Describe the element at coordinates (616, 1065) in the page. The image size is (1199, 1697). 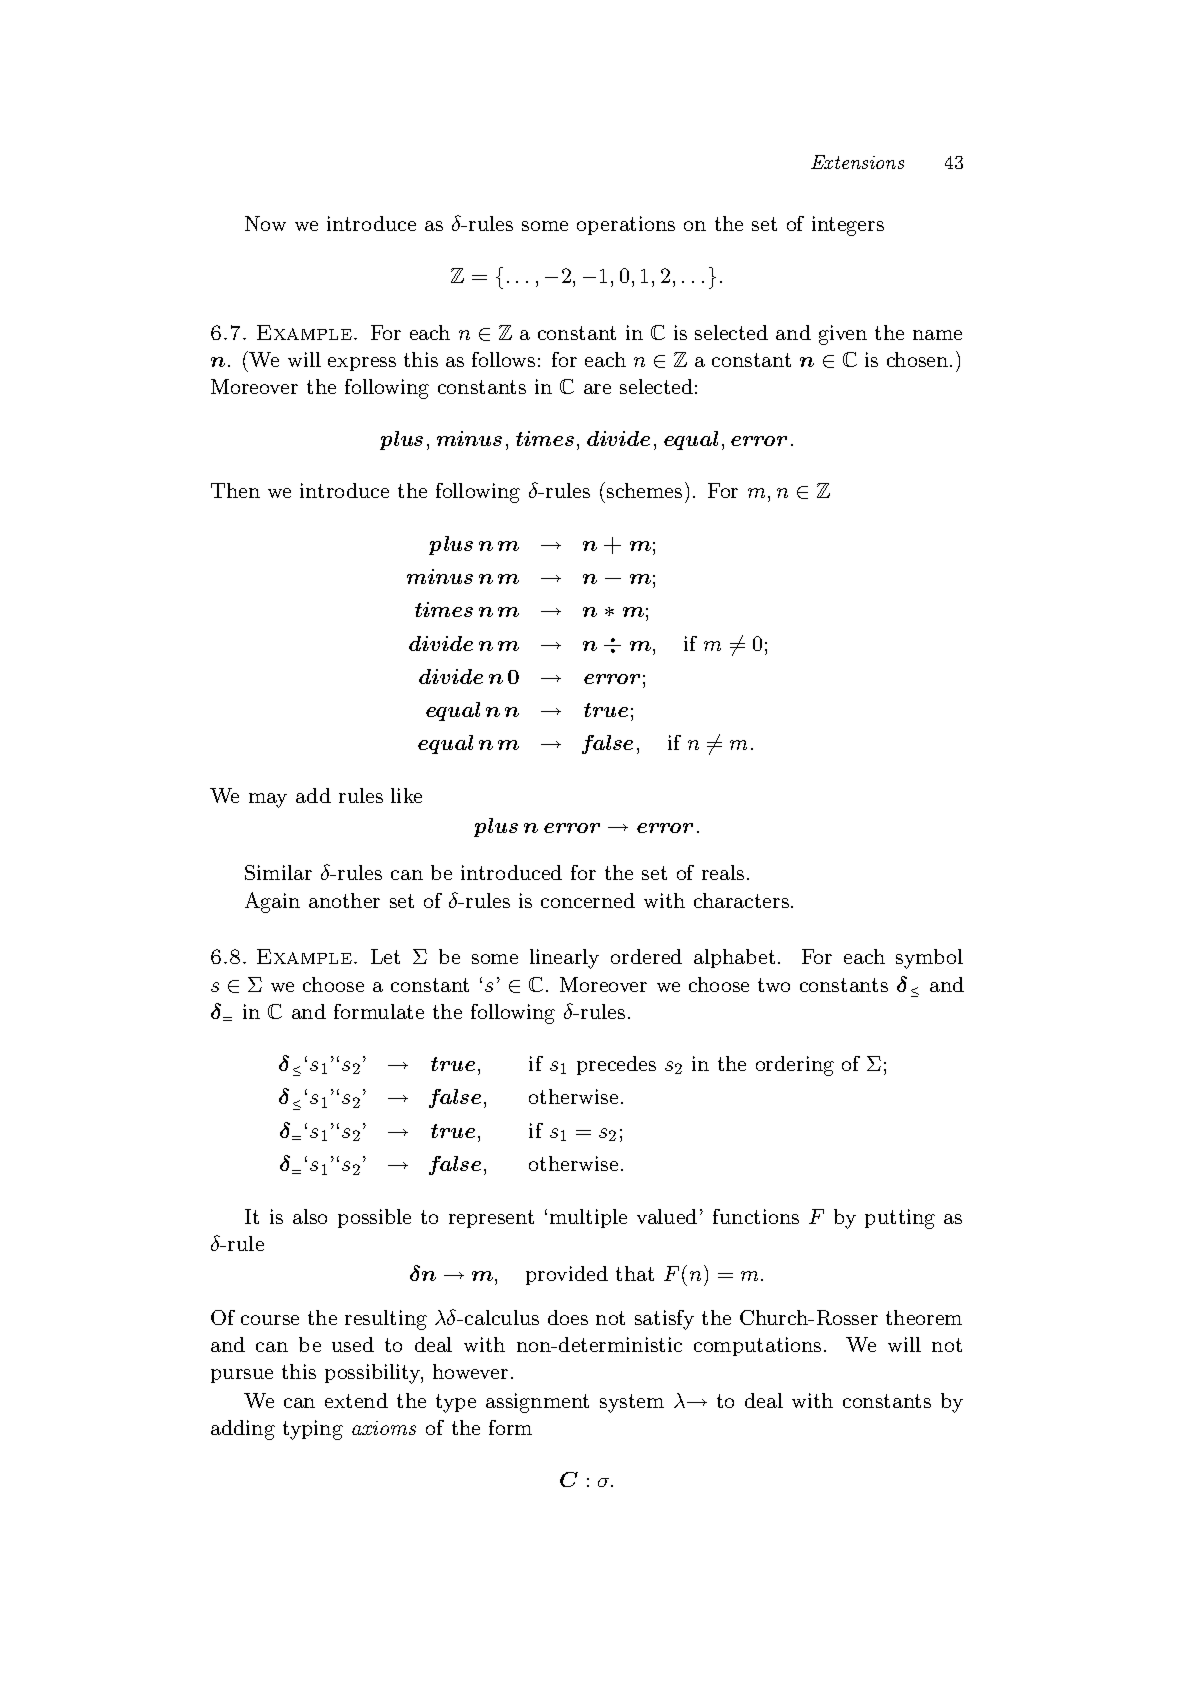
I see `precedes` at that location.
